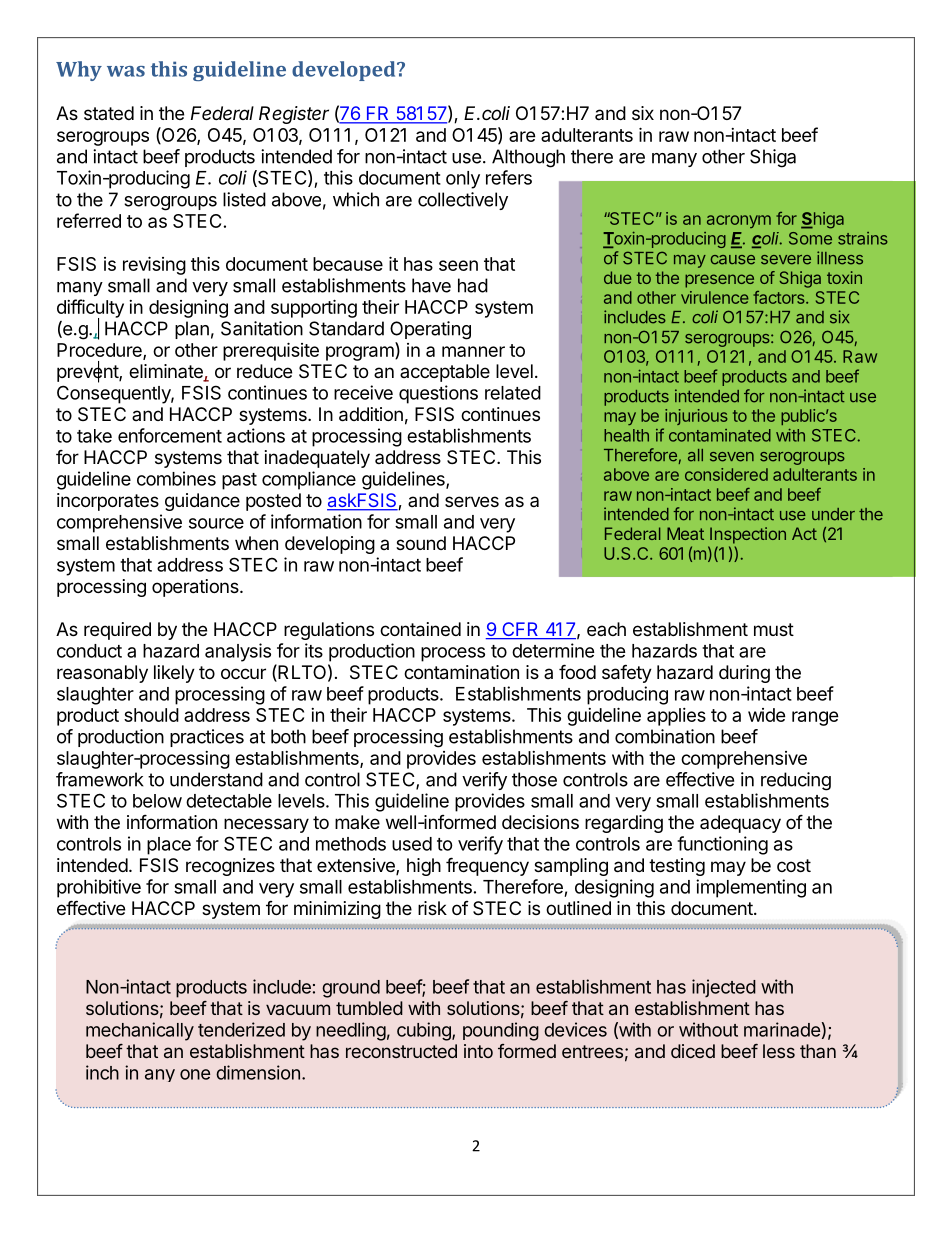  I want to click on enforcement, so click(170, 435).
